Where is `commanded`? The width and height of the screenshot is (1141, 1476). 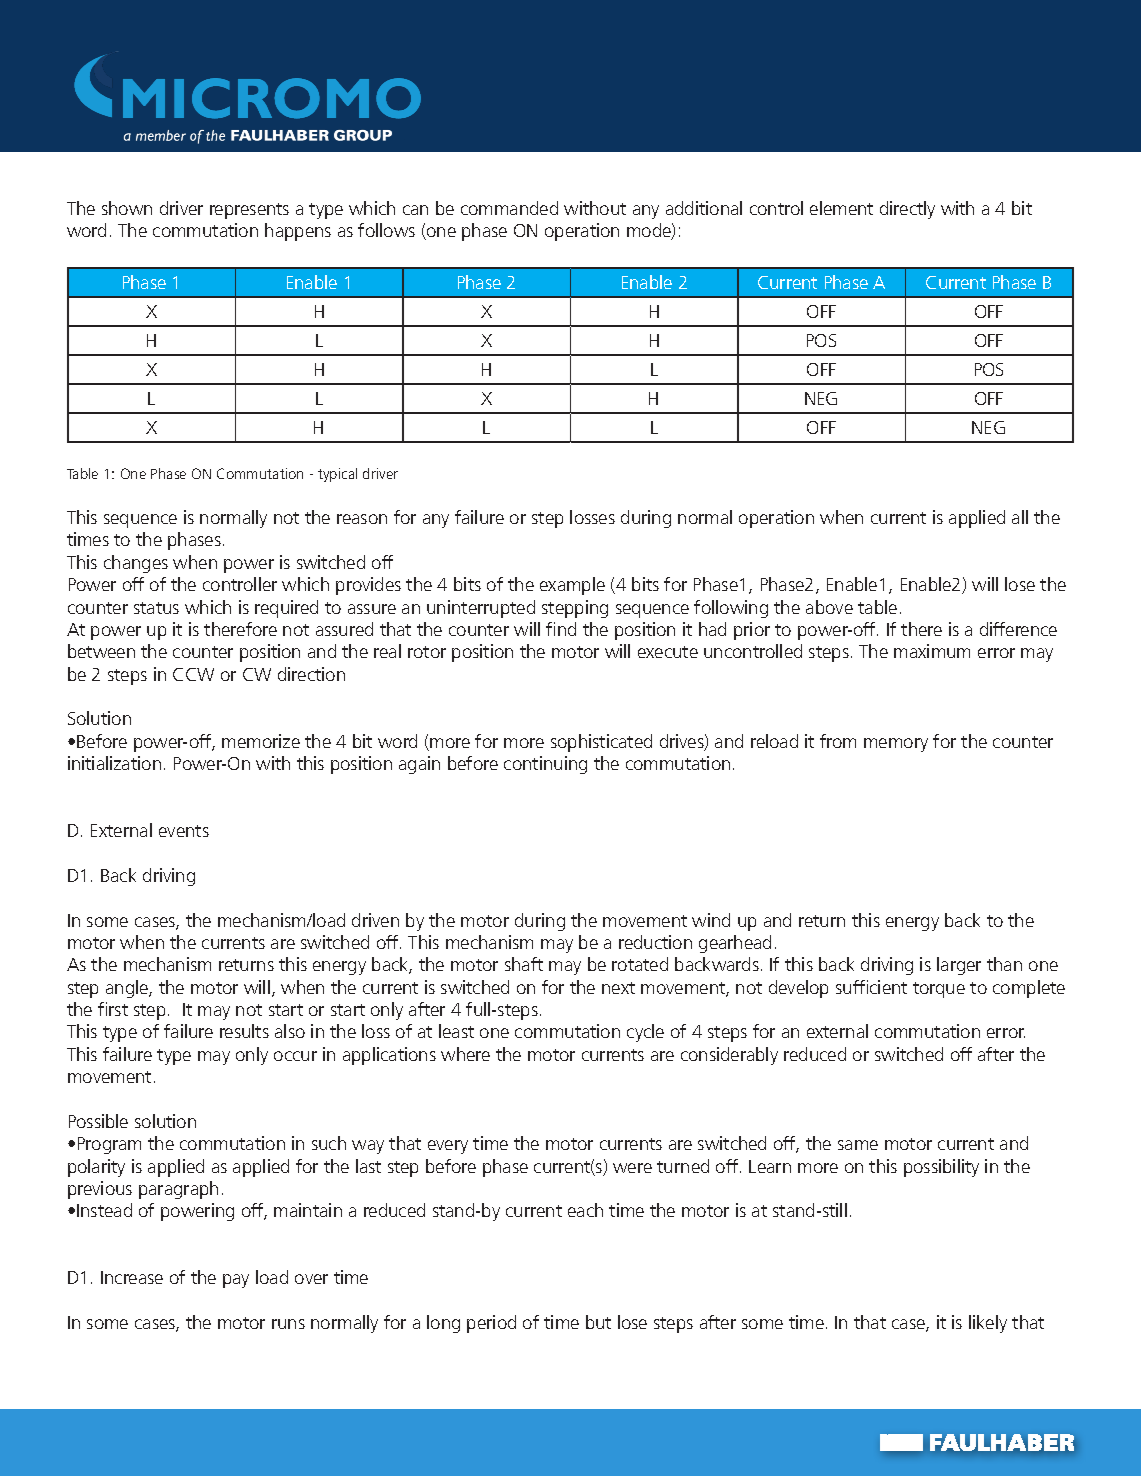 commanded is located at coordinates (509, 208).
